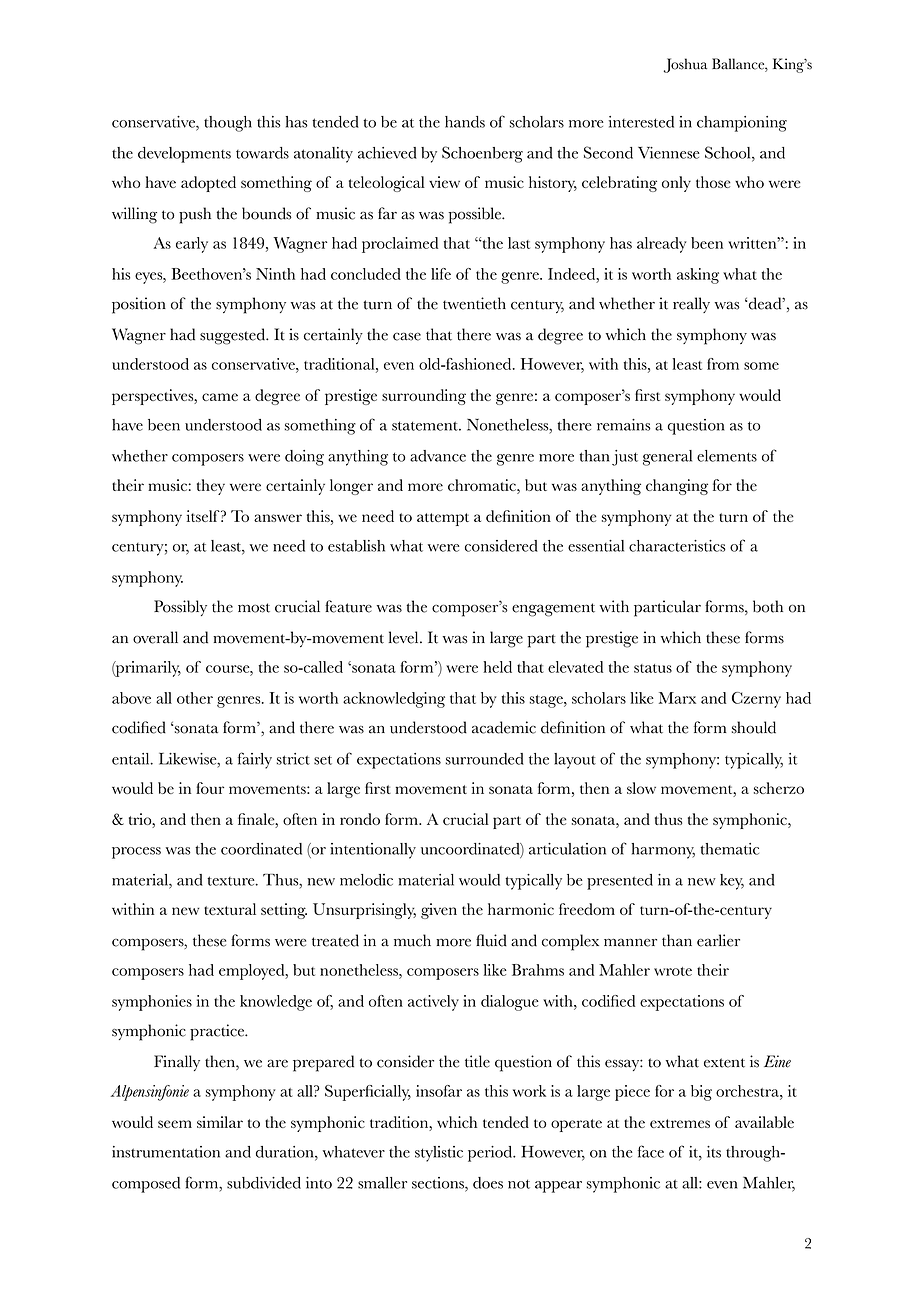 Image resolution: width=924 pixels, height=1308 pixels. Describe the element at coordinates (685, 65) in the page. I see `Joshua` at that location.
